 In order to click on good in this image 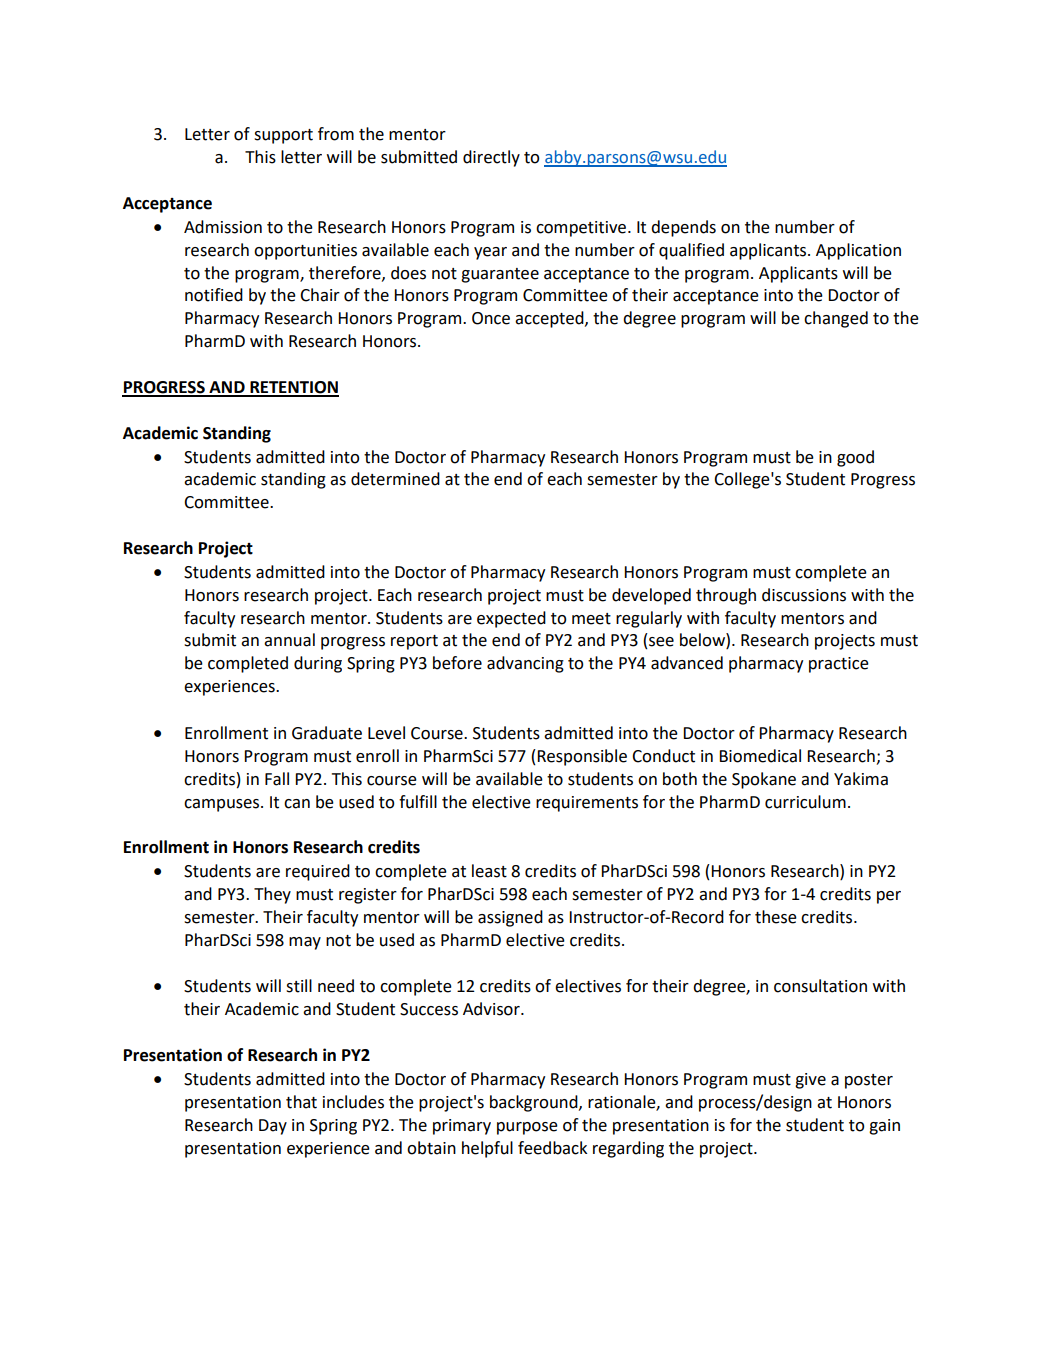, I will do `click(855, 458)`.
